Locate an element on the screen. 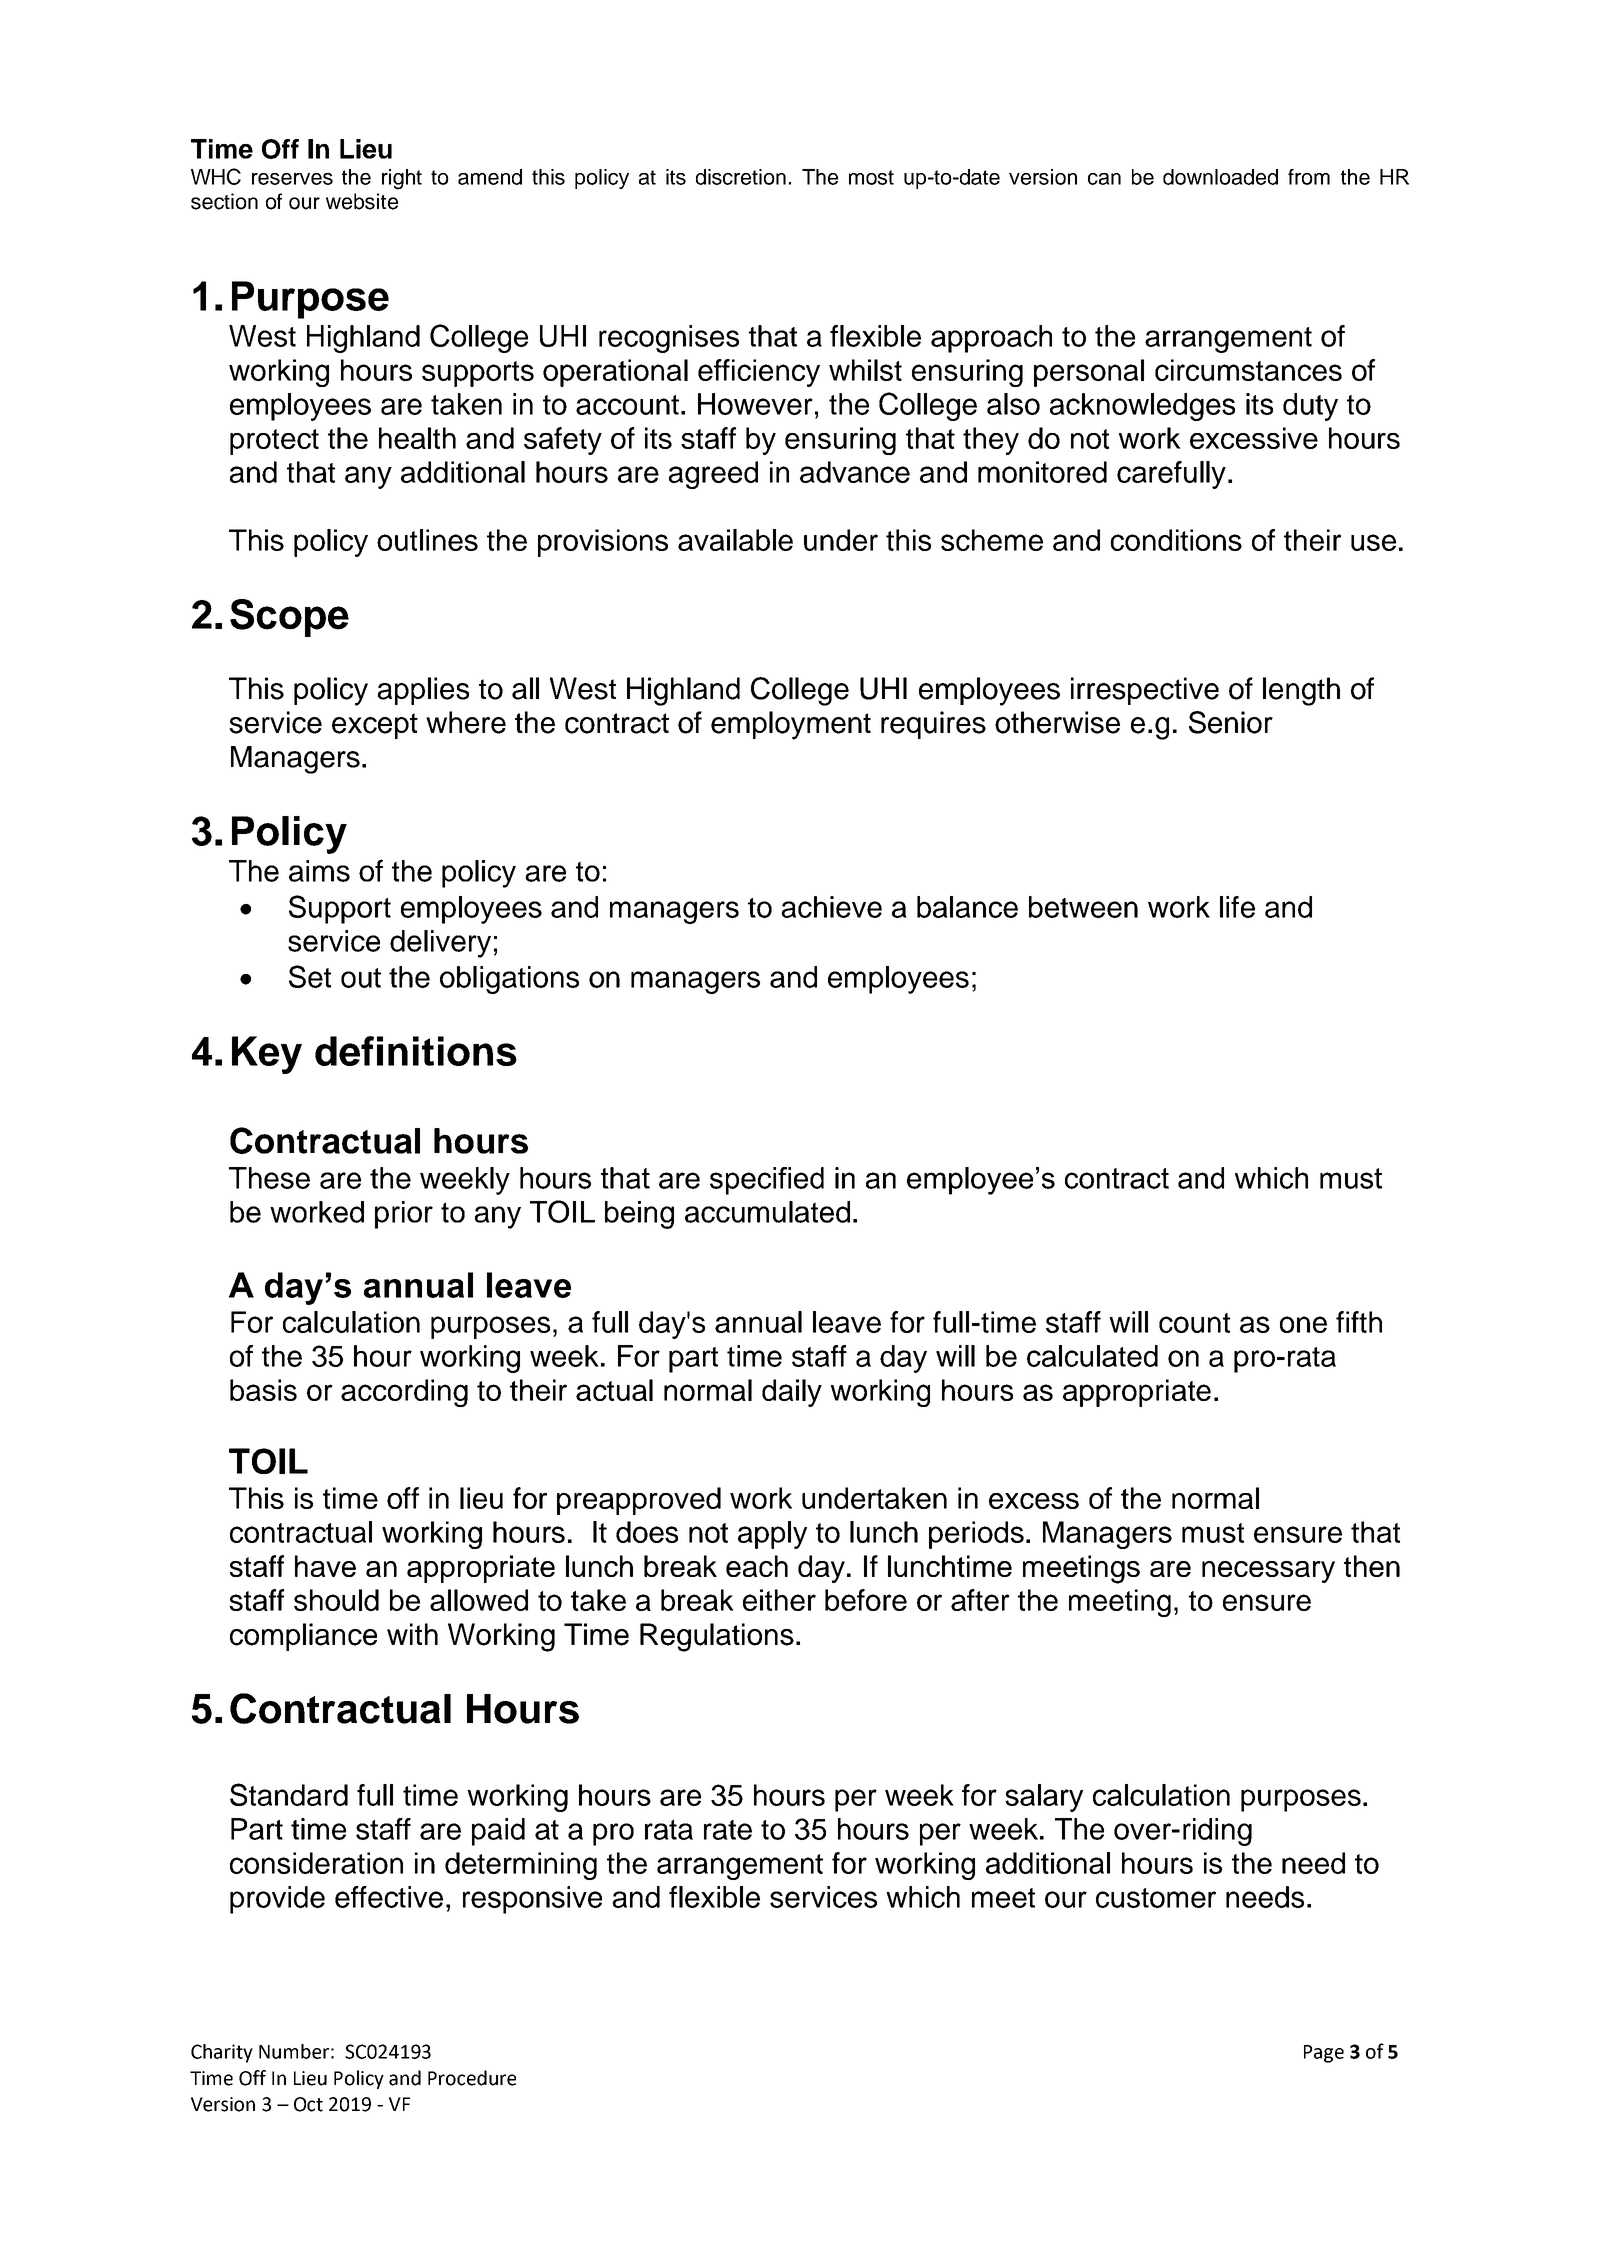 The height and width of the screenshot is (2263, 1600). downloaded is located at coordinates (1220, 177).
